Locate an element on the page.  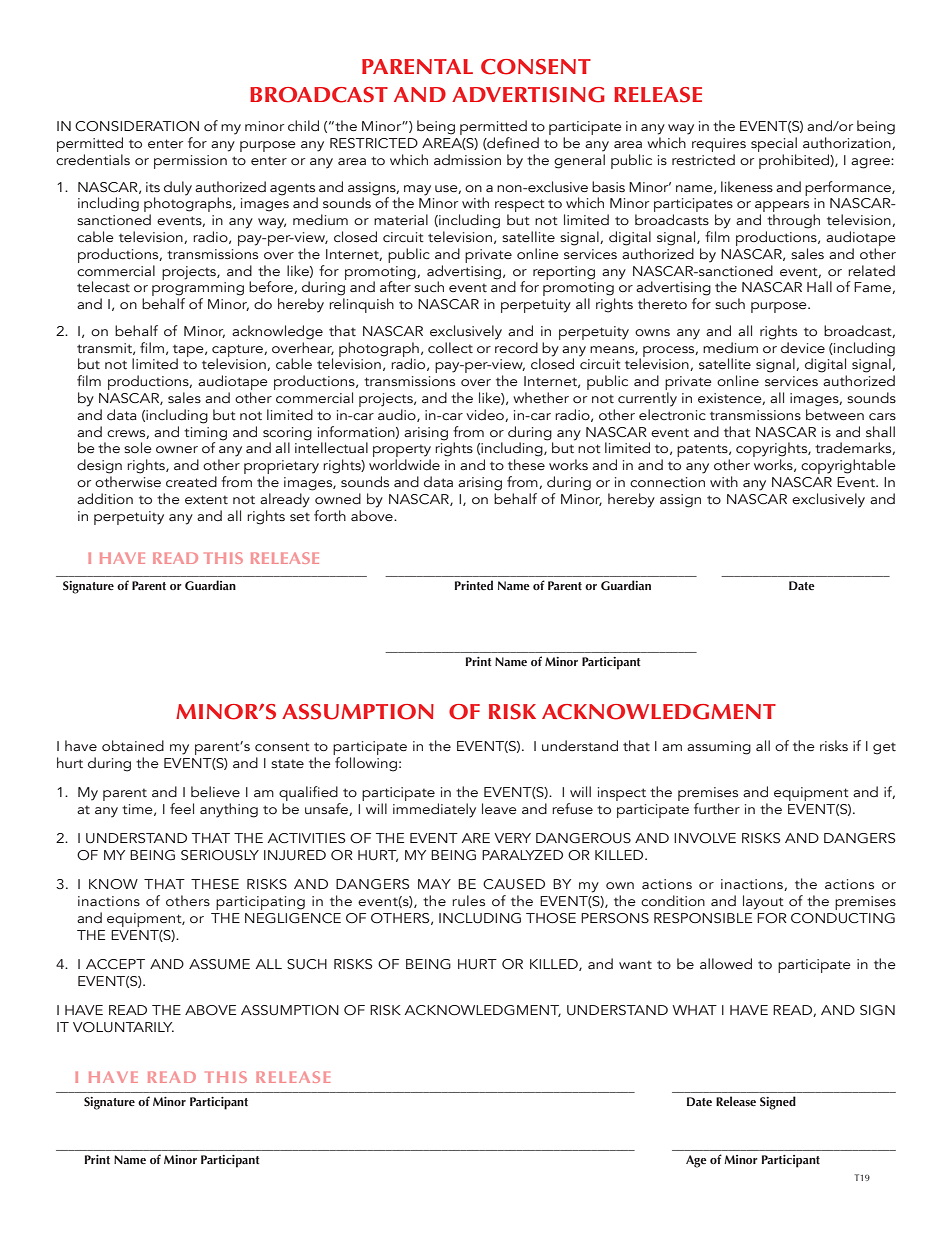
leave is located at coordinates (499, 808).
